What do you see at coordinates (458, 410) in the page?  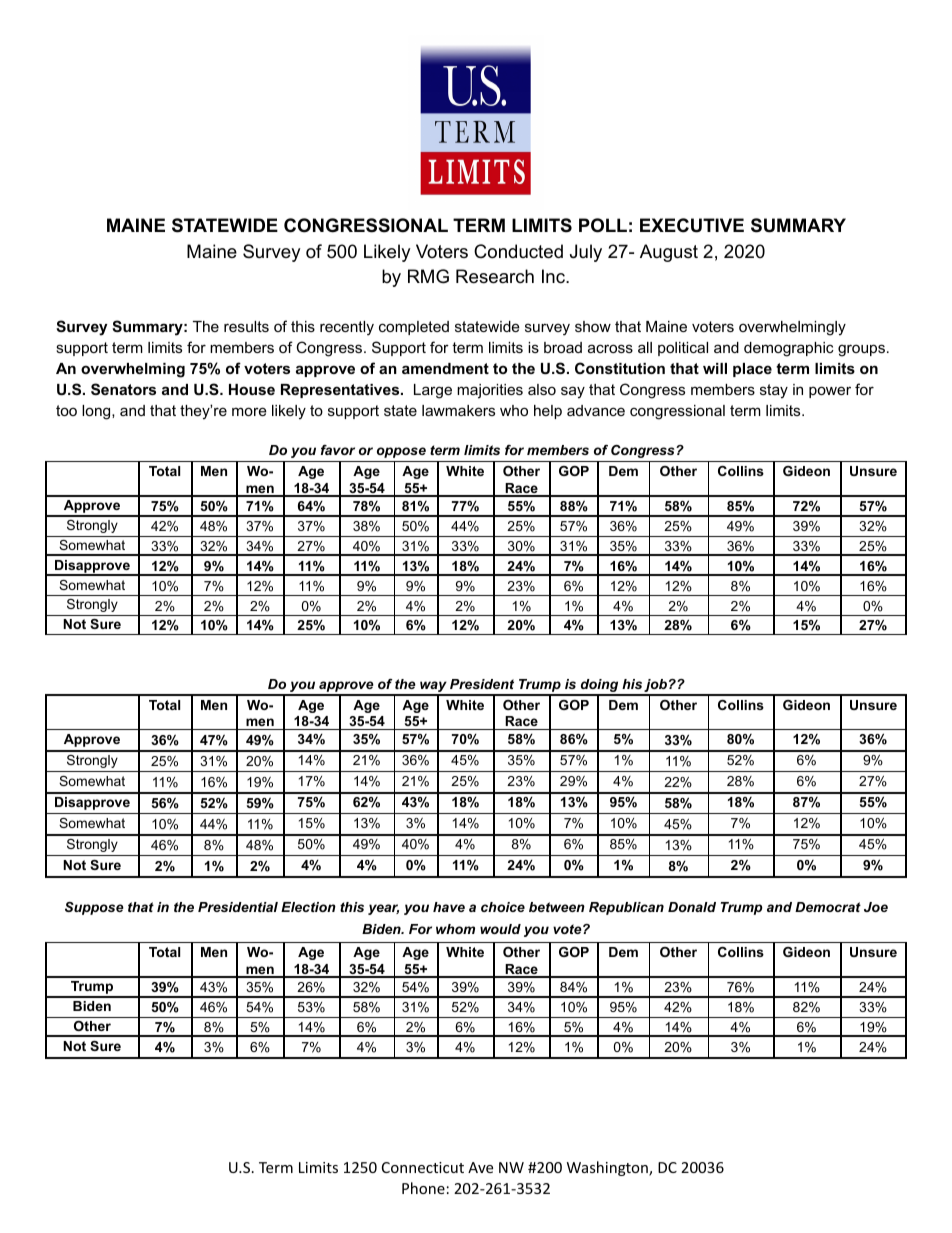 I see `lawmakers` at bounding box center [458, 410].
